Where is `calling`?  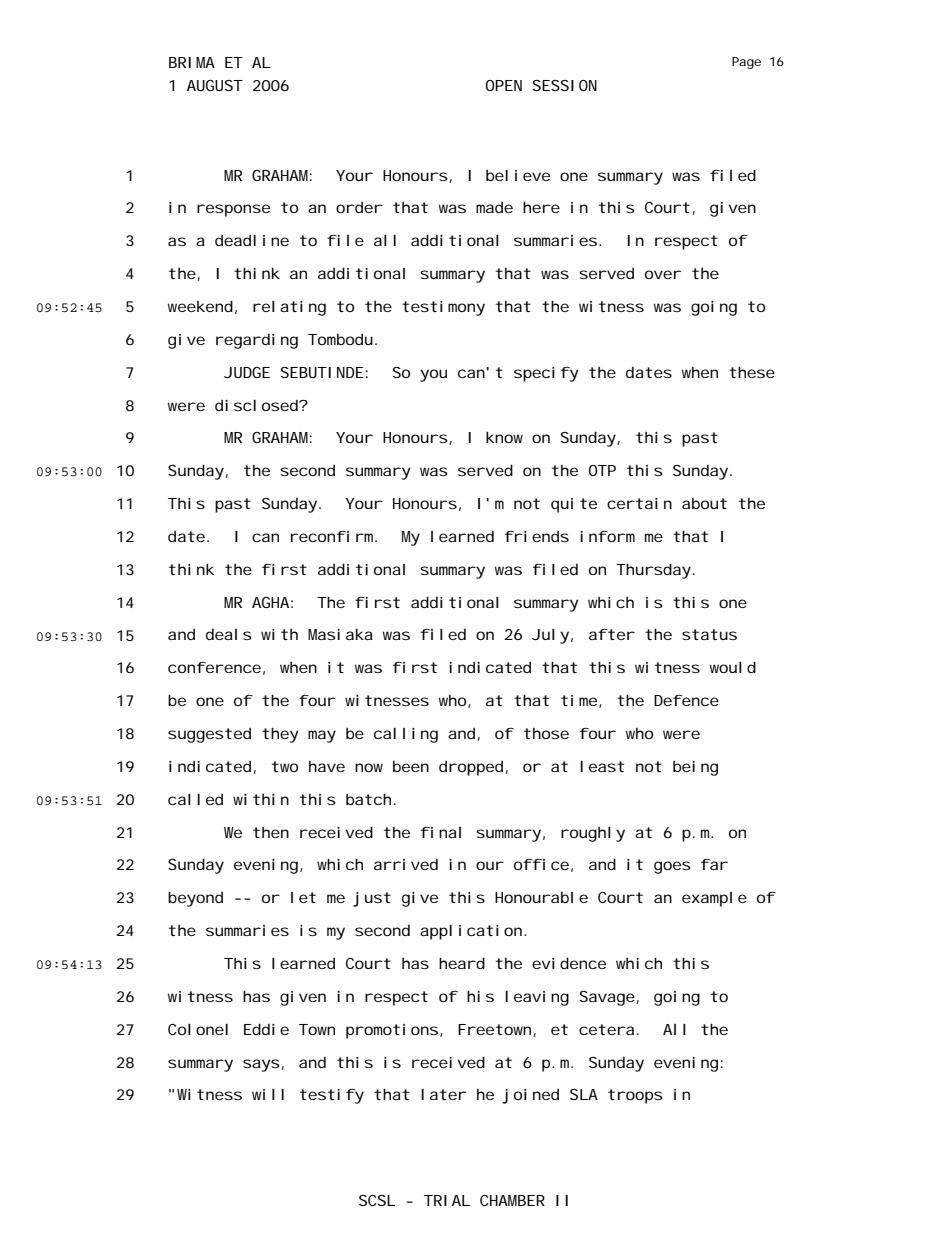 calling is located at coordinates (406, 735).
